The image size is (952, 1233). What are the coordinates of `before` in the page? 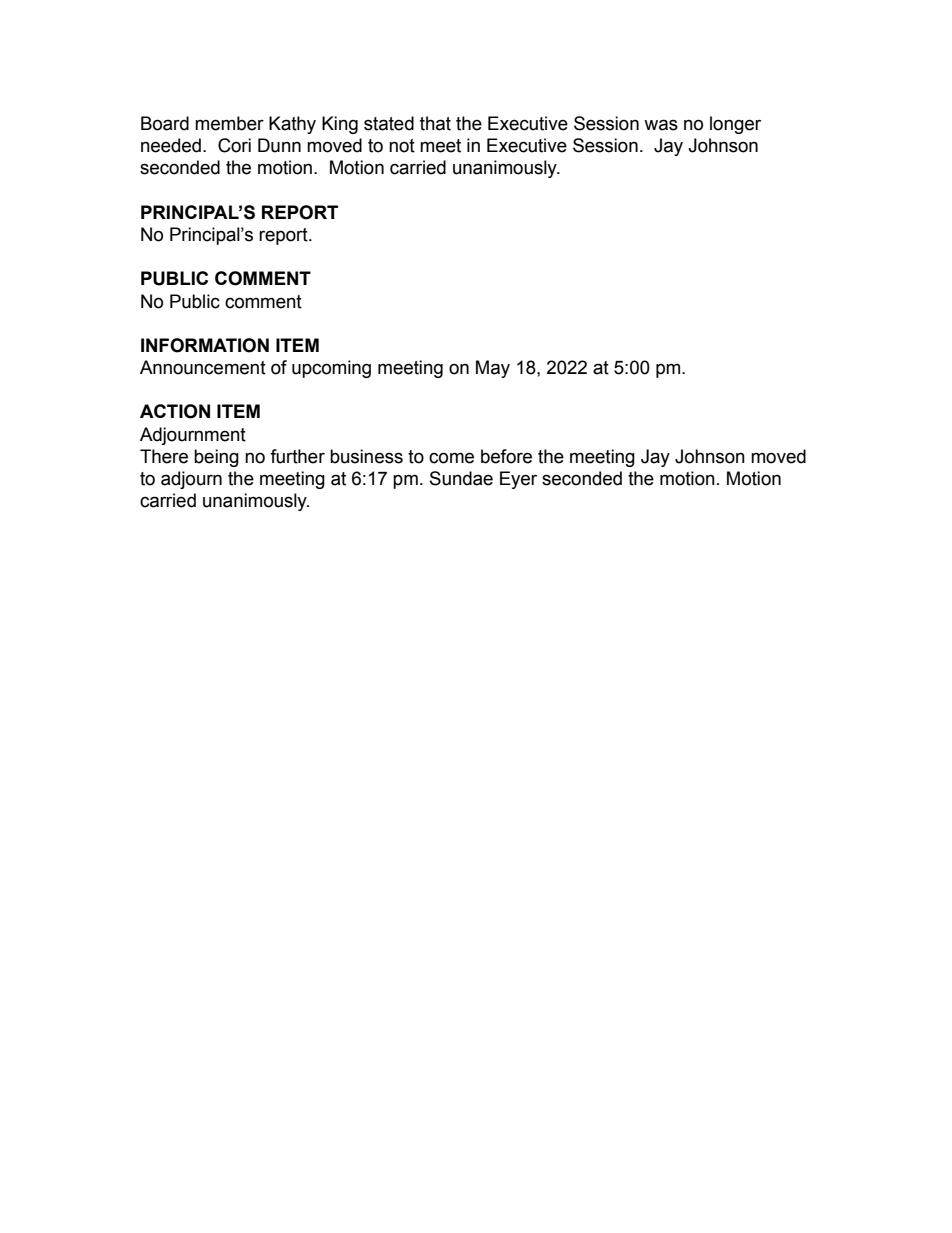 It's located at (506, 456).
